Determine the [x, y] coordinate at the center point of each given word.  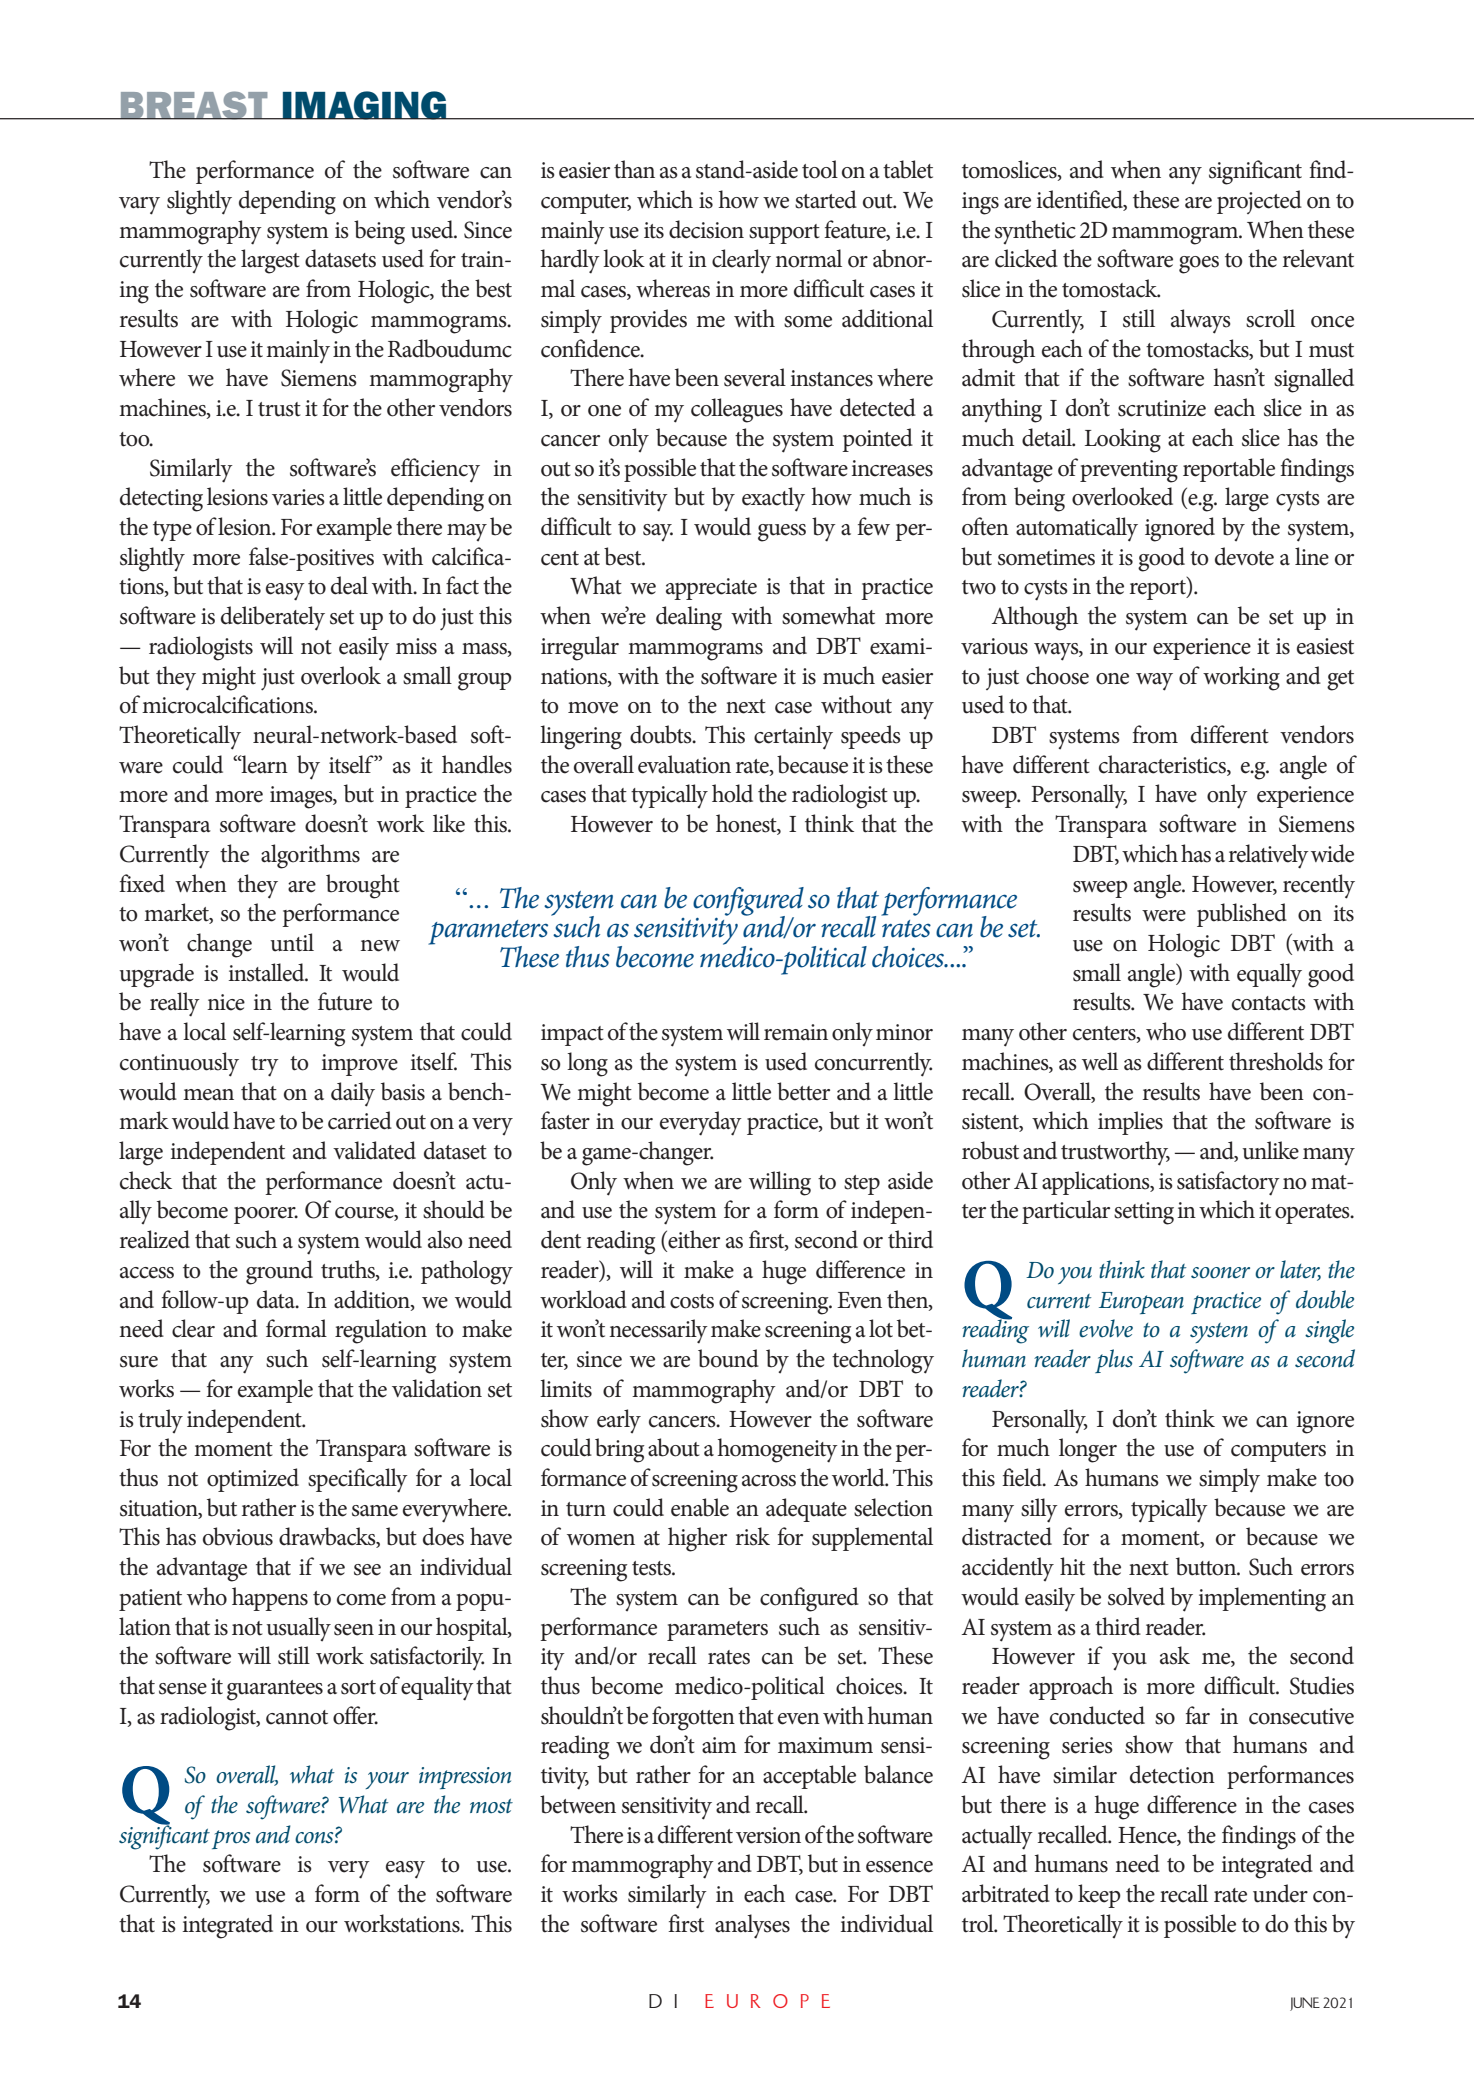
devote [1244, 556]
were [1164, 916]
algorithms [310, 856]
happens [270, 1599]
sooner [1220, 1273]
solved [1136, 1596]
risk [753, 1536]
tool [820, 169]
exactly [773, 499]
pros [231, 1839]
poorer [266, 1215]
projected [1259, 202]
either [693, 1240]
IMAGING [365, 105]
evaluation [684, 764]
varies [298, 497]
